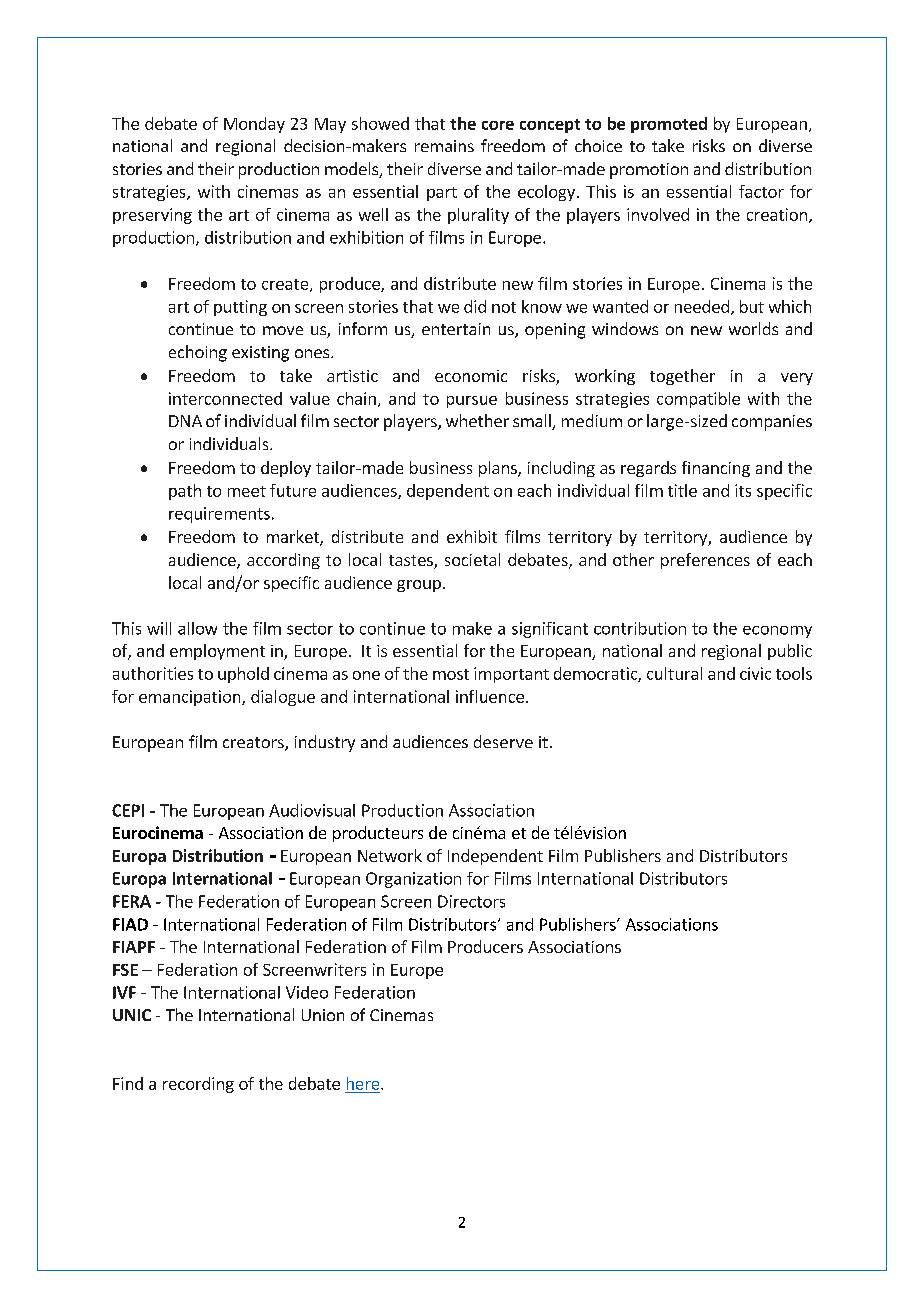 The width and height of the screenshot is (924, 1308). I want to click on remains, so click(444, 146).
